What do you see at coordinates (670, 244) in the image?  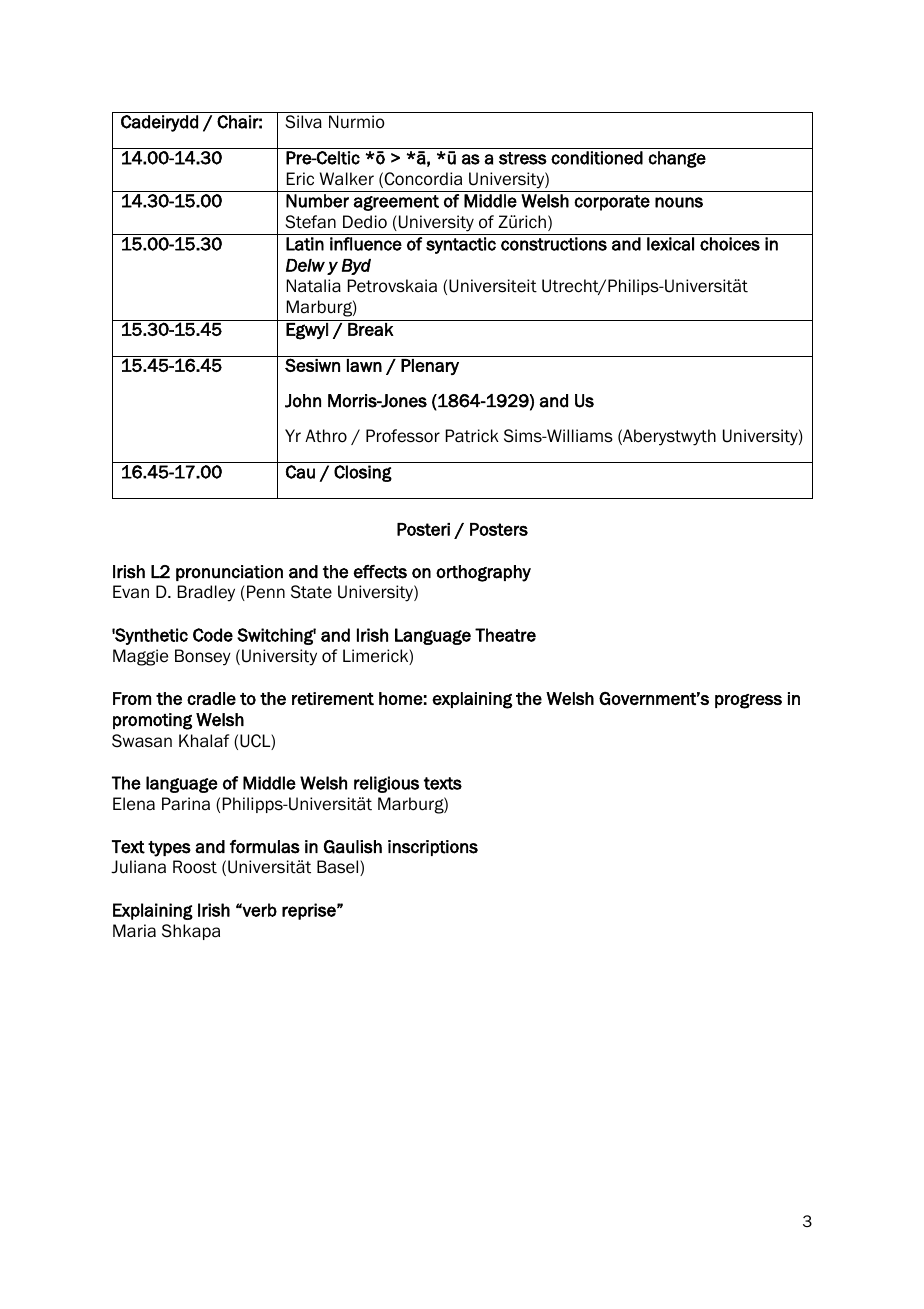 I see `lexical` at bounding box center [670, 244].
